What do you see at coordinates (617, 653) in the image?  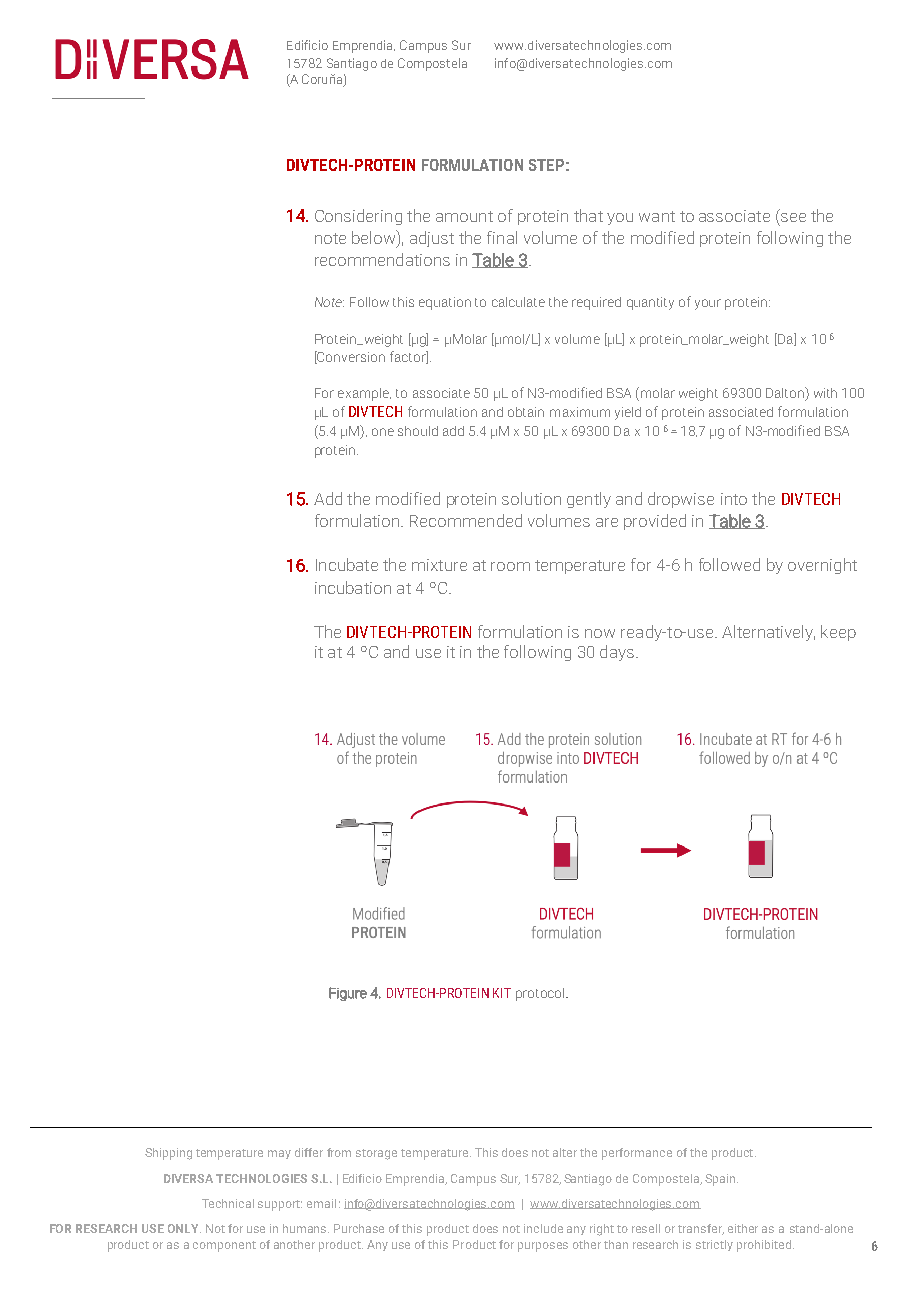 I see `days` at bounding box center [617, 653].
